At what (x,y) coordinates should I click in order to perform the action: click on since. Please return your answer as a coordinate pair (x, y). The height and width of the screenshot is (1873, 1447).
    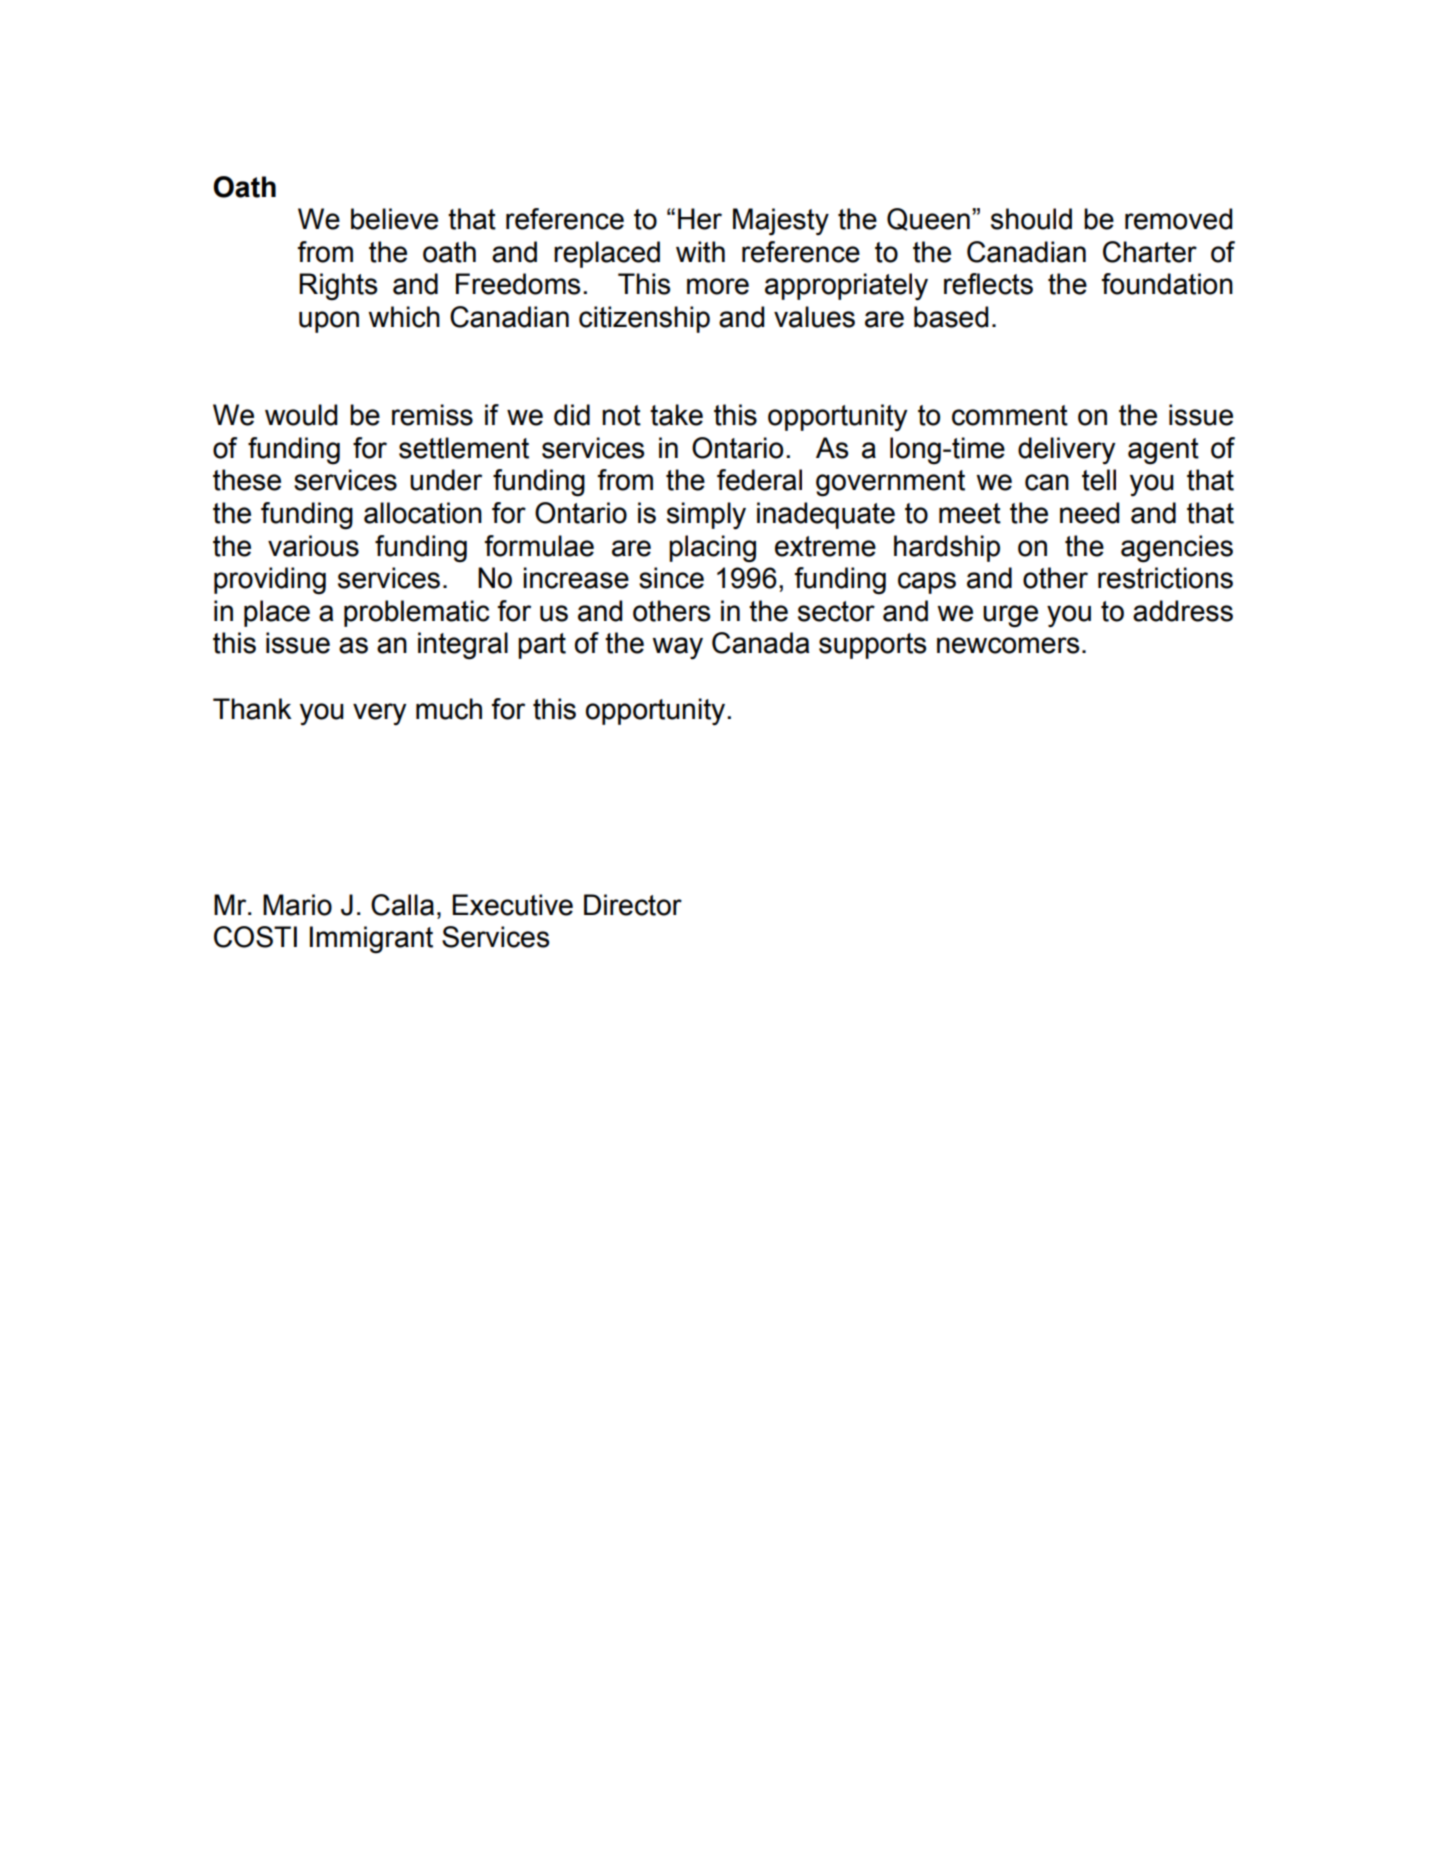
    Looking at the image, I should click on (671, 578).
